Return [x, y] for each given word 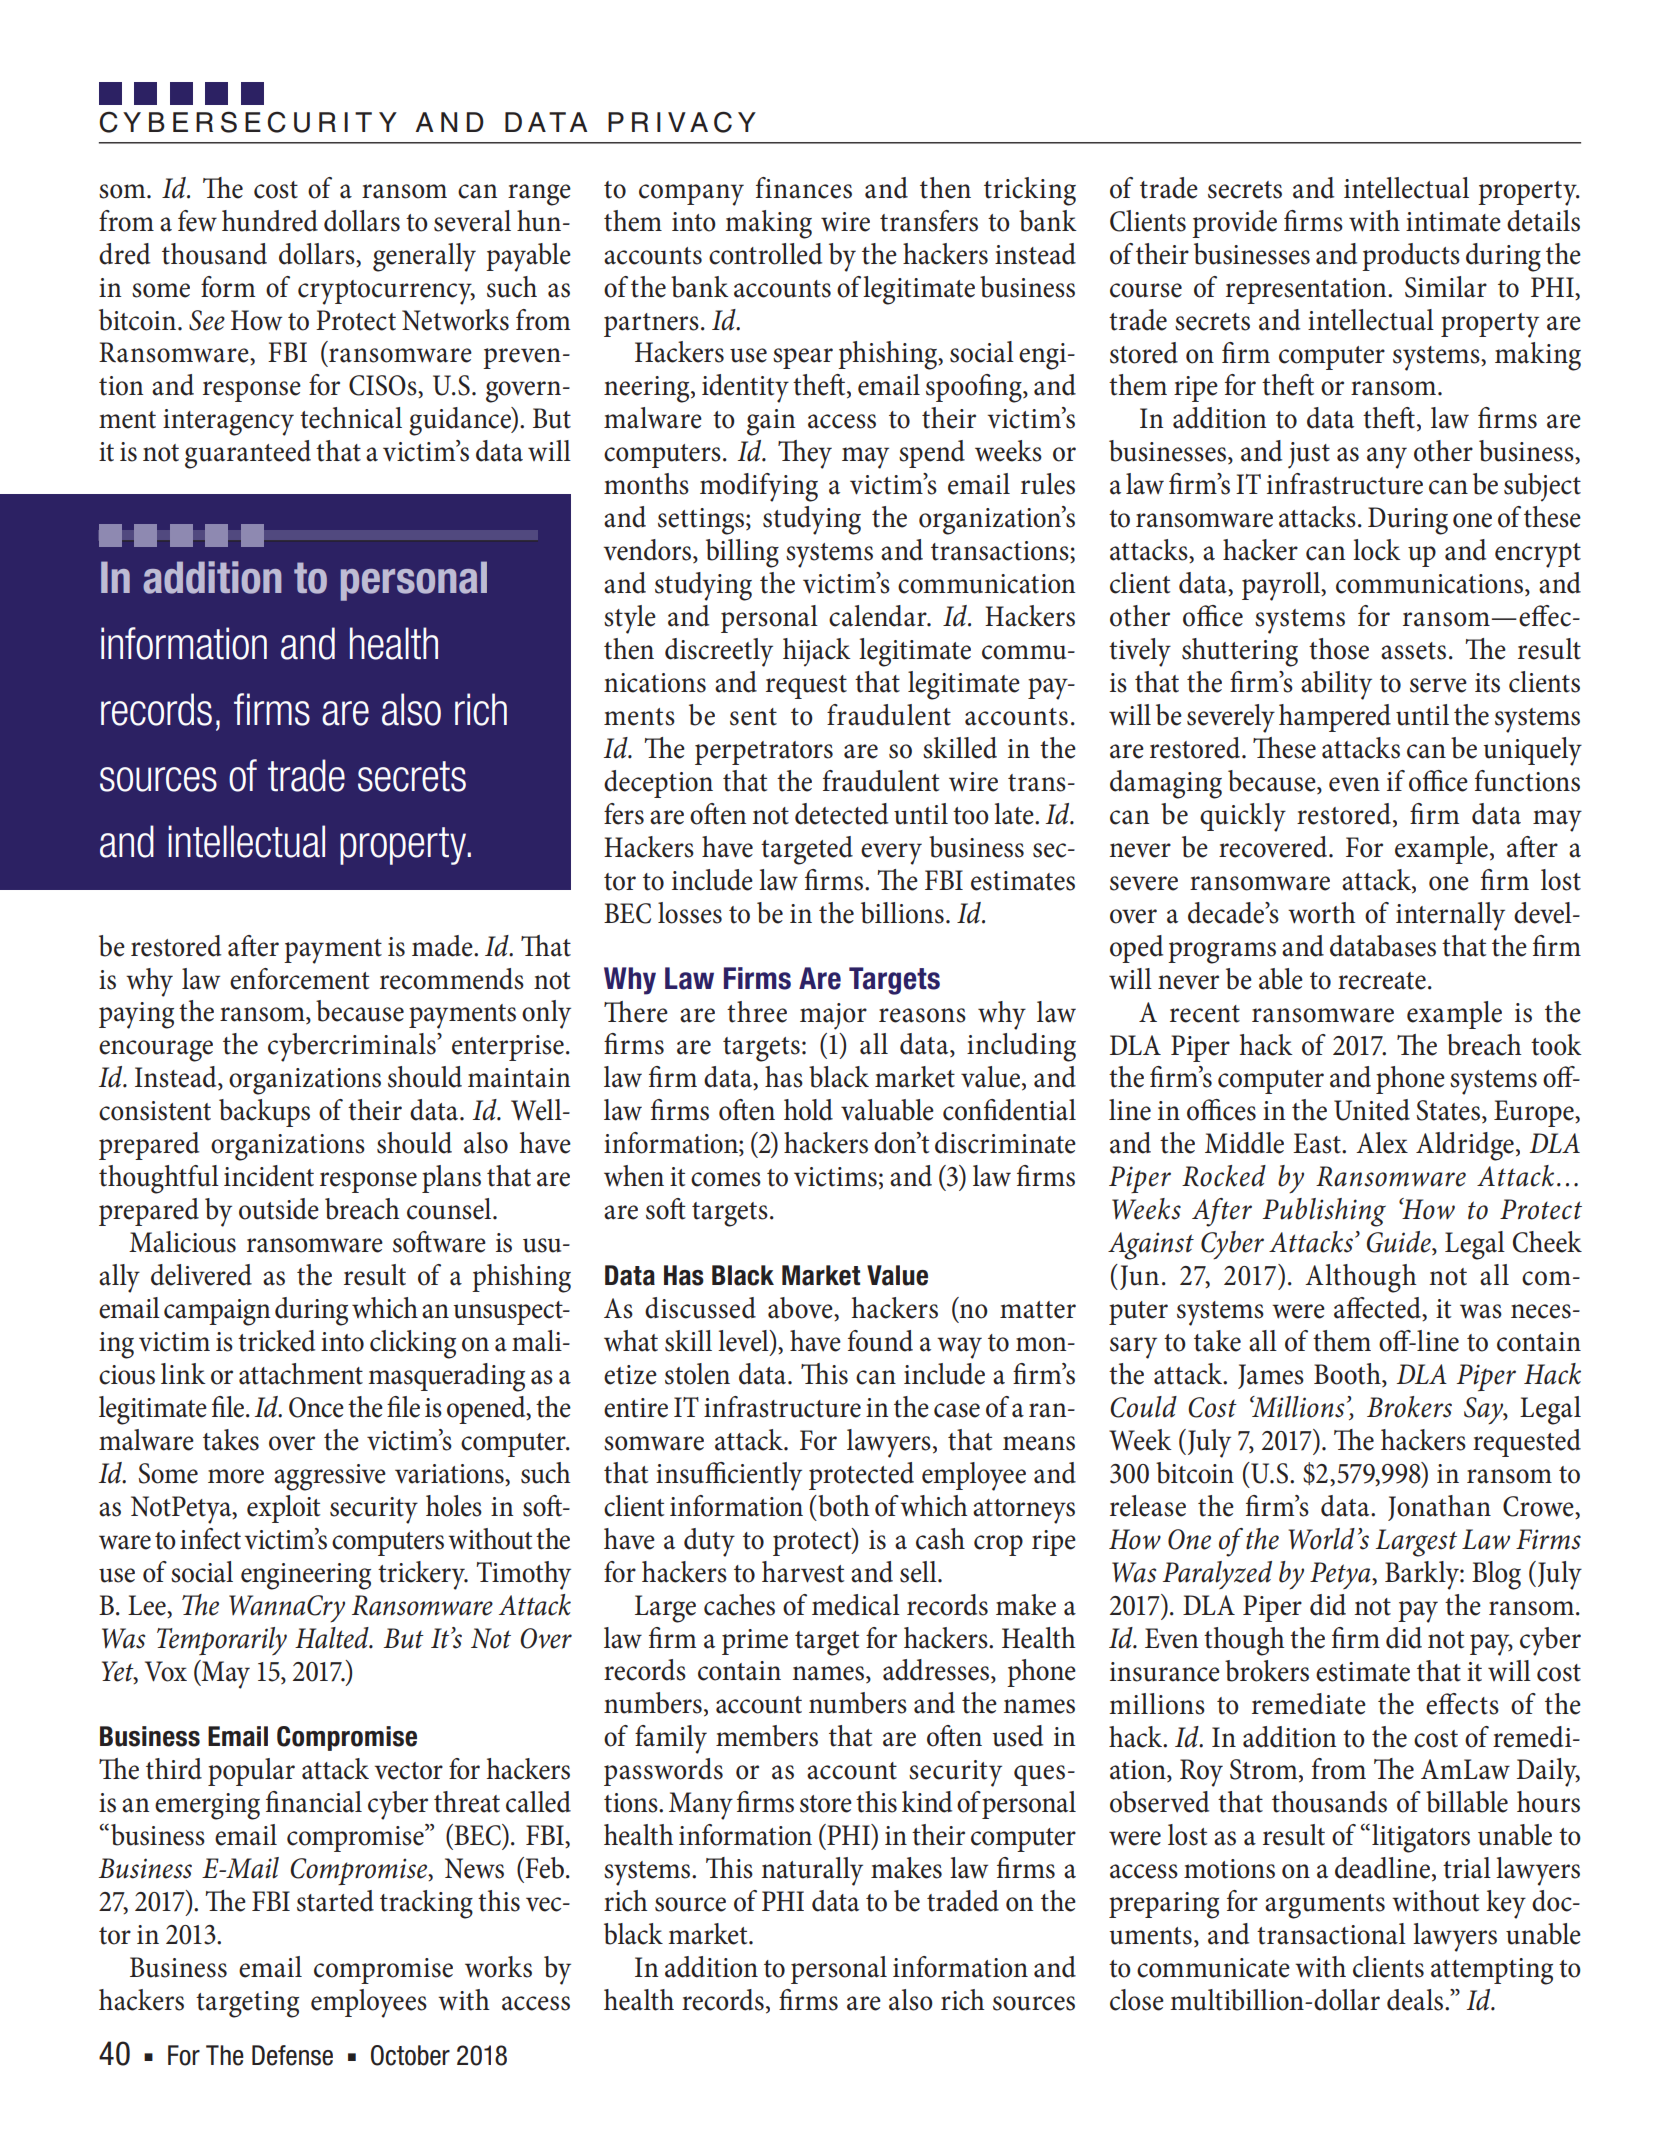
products [1411, 257]
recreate [1382, 981]
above [801, 1309]
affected [1378, 1309]
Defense [292, 2055]
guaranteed [248, 454]
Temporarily [222, 1641]
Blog [1496, 1575]
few [197, 221]
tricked [276, 1341]
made [443, 946]
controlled [765, 254]
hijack [817, 652]
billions [902, 913]
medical [856, 1605]
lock [1377, 550]
